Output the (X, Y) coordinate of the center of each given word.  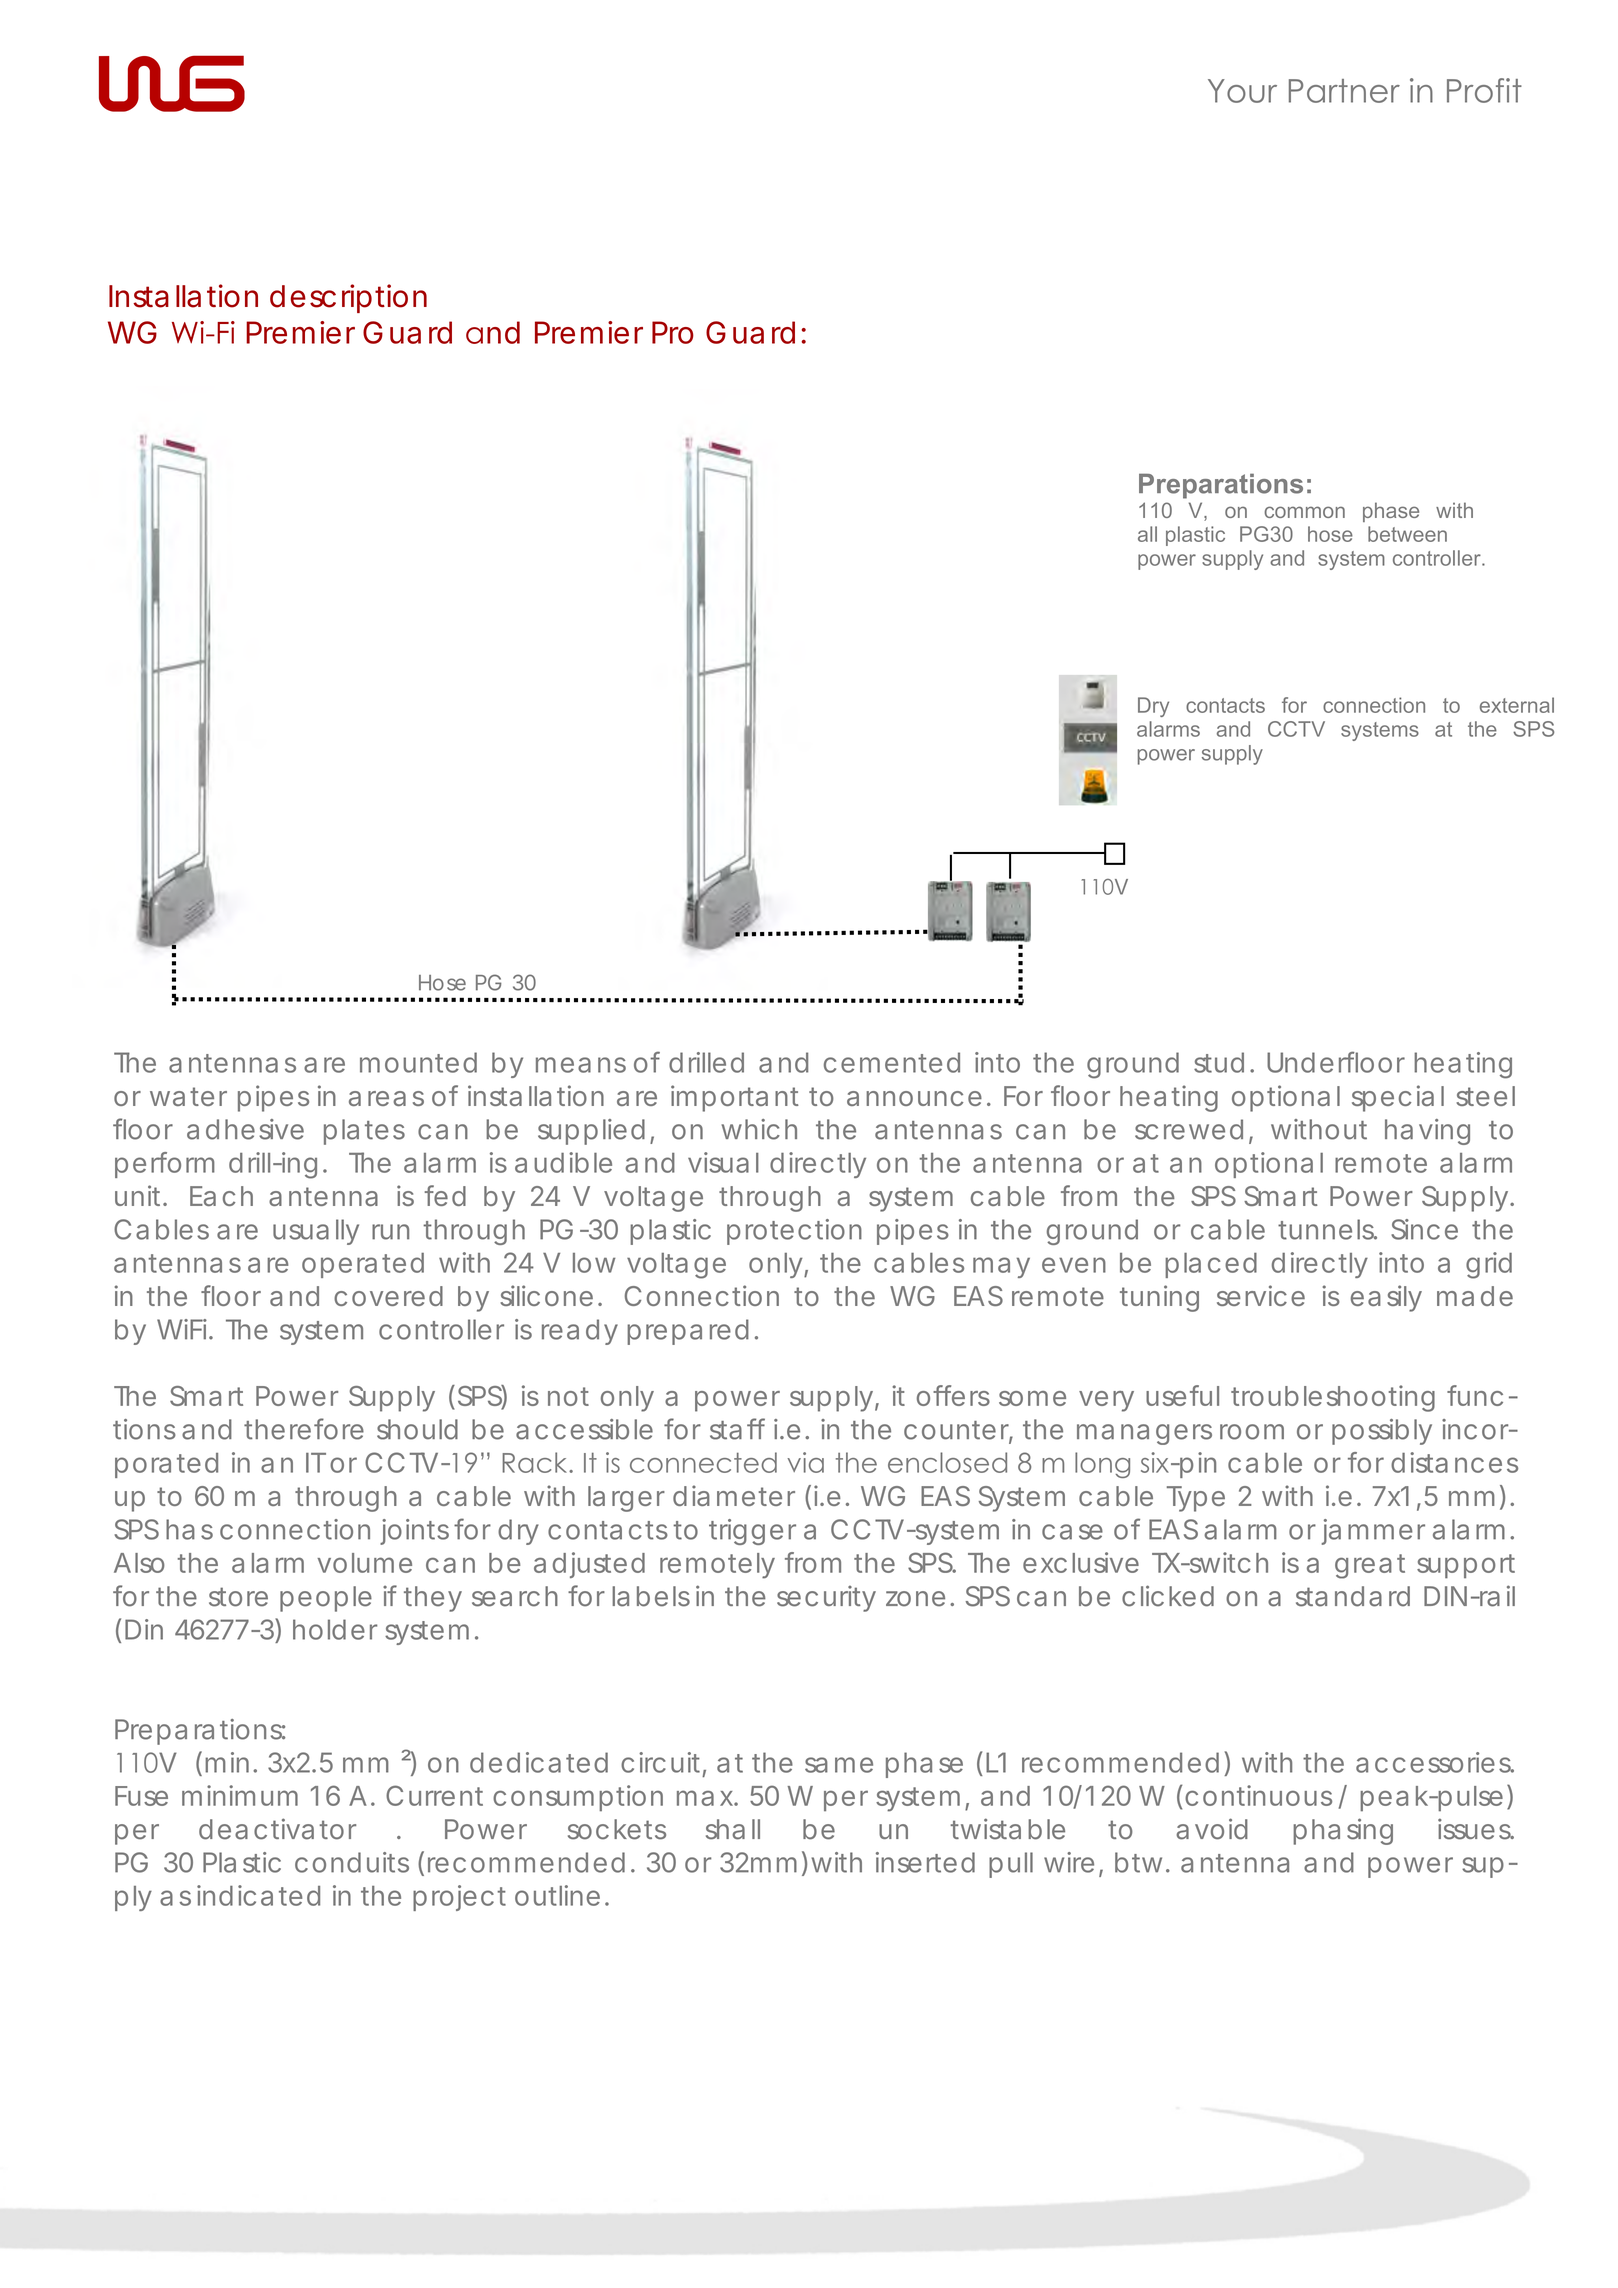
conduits (352, 1862)
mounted (418, 1062)
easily (1386, 1298)
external (1517, 705)
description (348, 298)
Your (1242, 91)
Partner (1344, 91)
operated (363, 1265)
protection (794, 1232)
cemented (892, 1062)
